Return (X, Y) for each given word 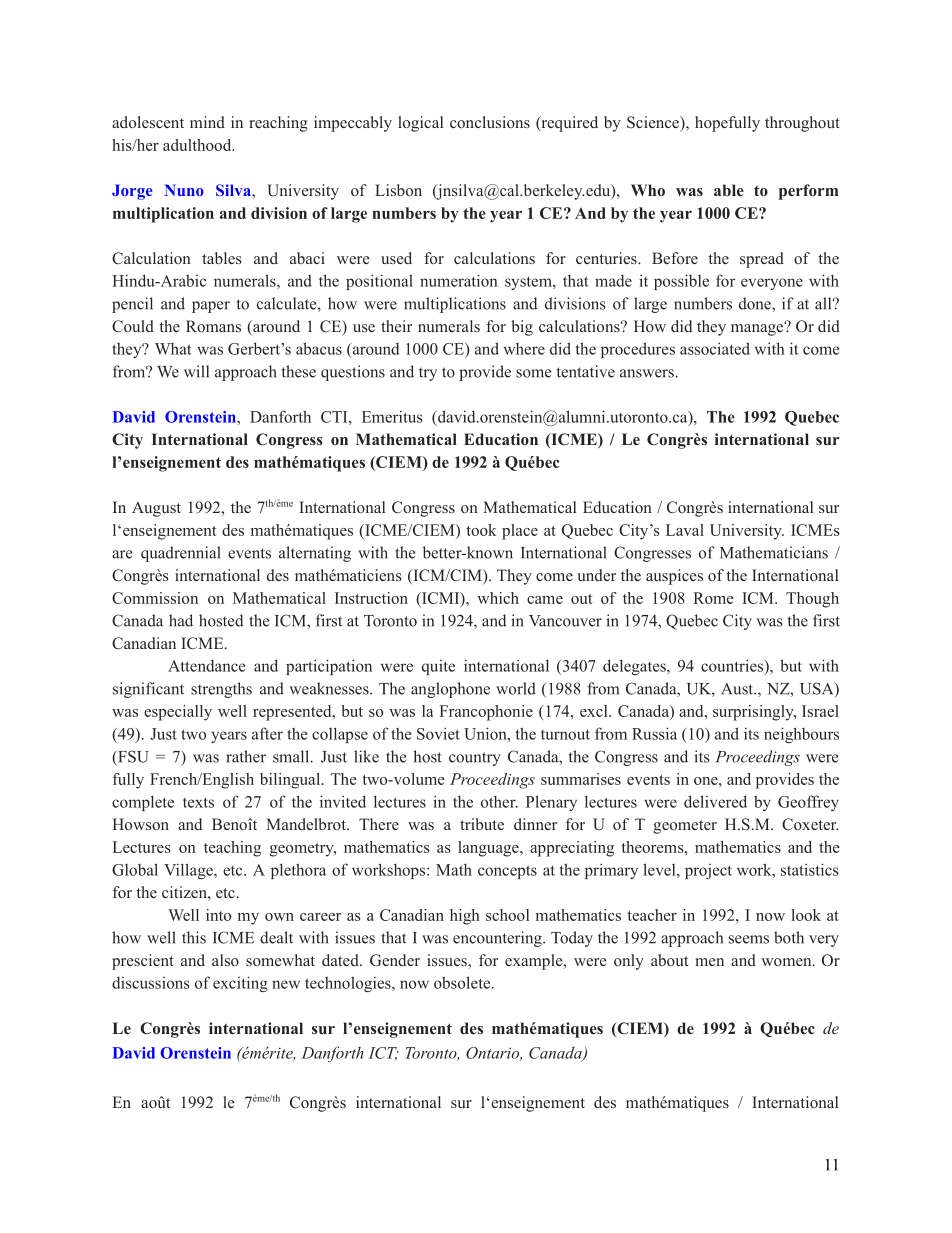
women (787, 962)
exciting (240, 984)
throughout (802, 124)
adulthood (198, 145)
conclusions (490, 122)
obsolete (462, 982)
